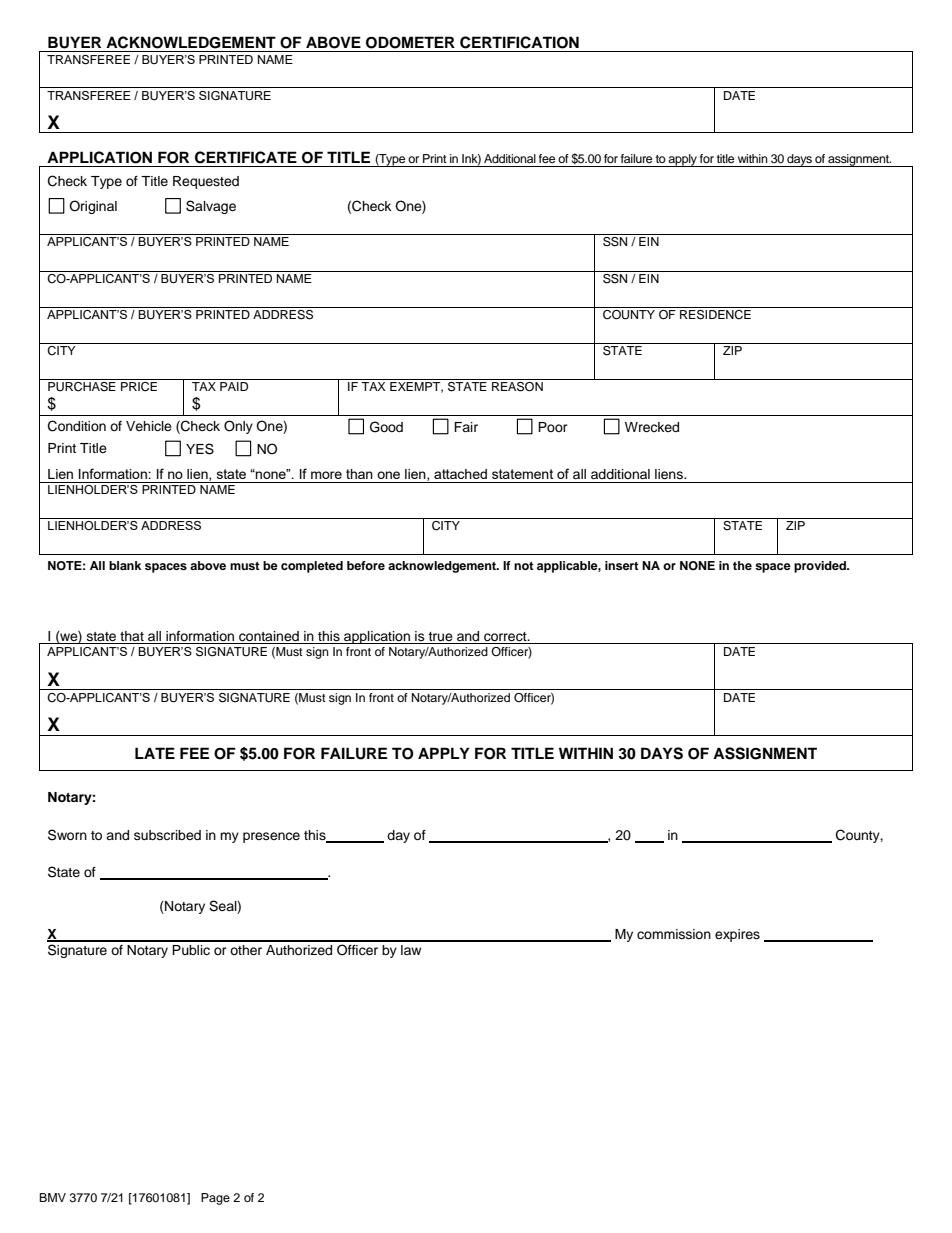 The height and width of the page is (1233, 952). What do you see at coordinates (519, 42) in the page?
I see `CERTIFICATION` at bounding box center [519, 42].
